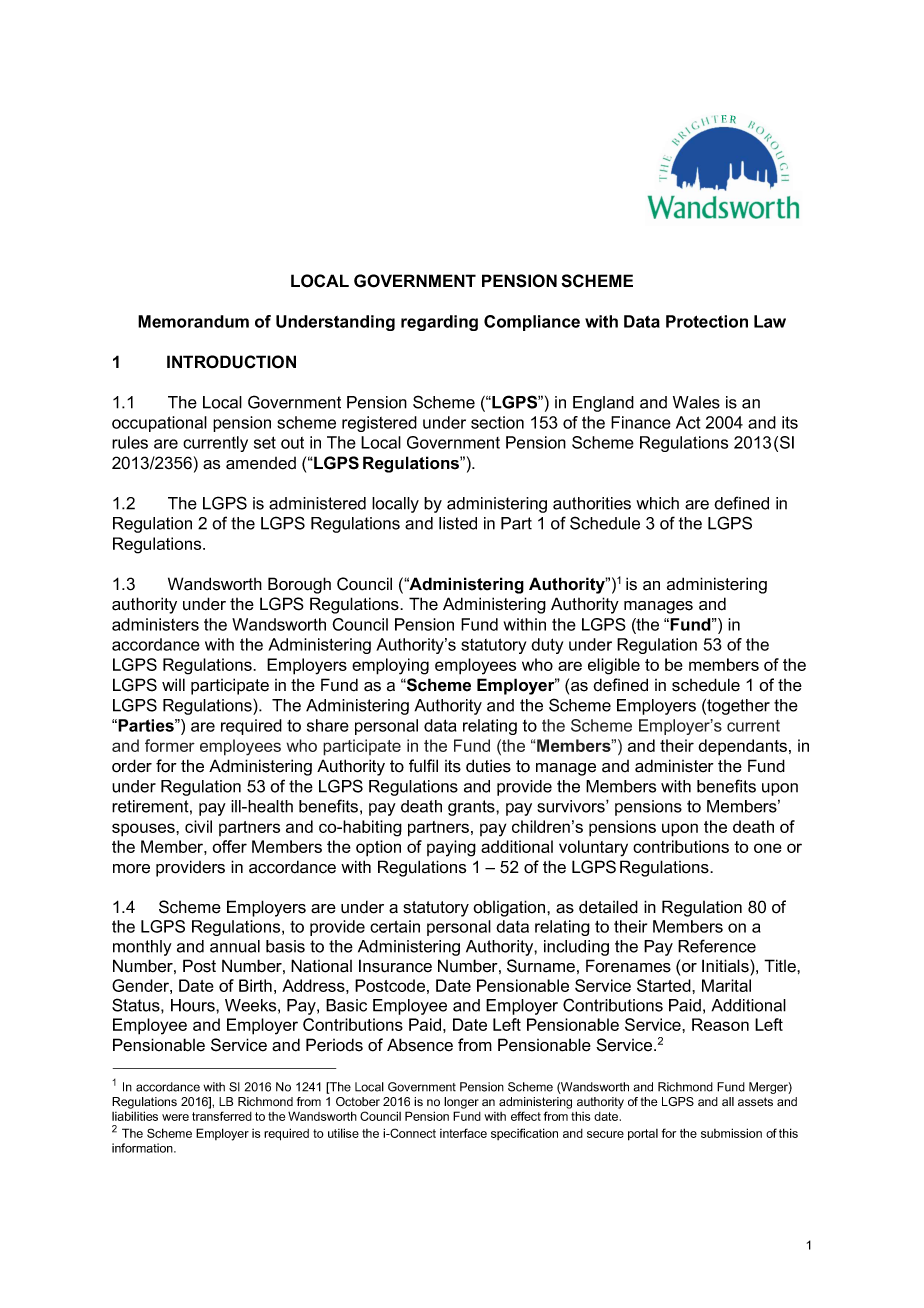  Describe the element at coordinates (451, 848) in the document. I see `paying` at that location.
